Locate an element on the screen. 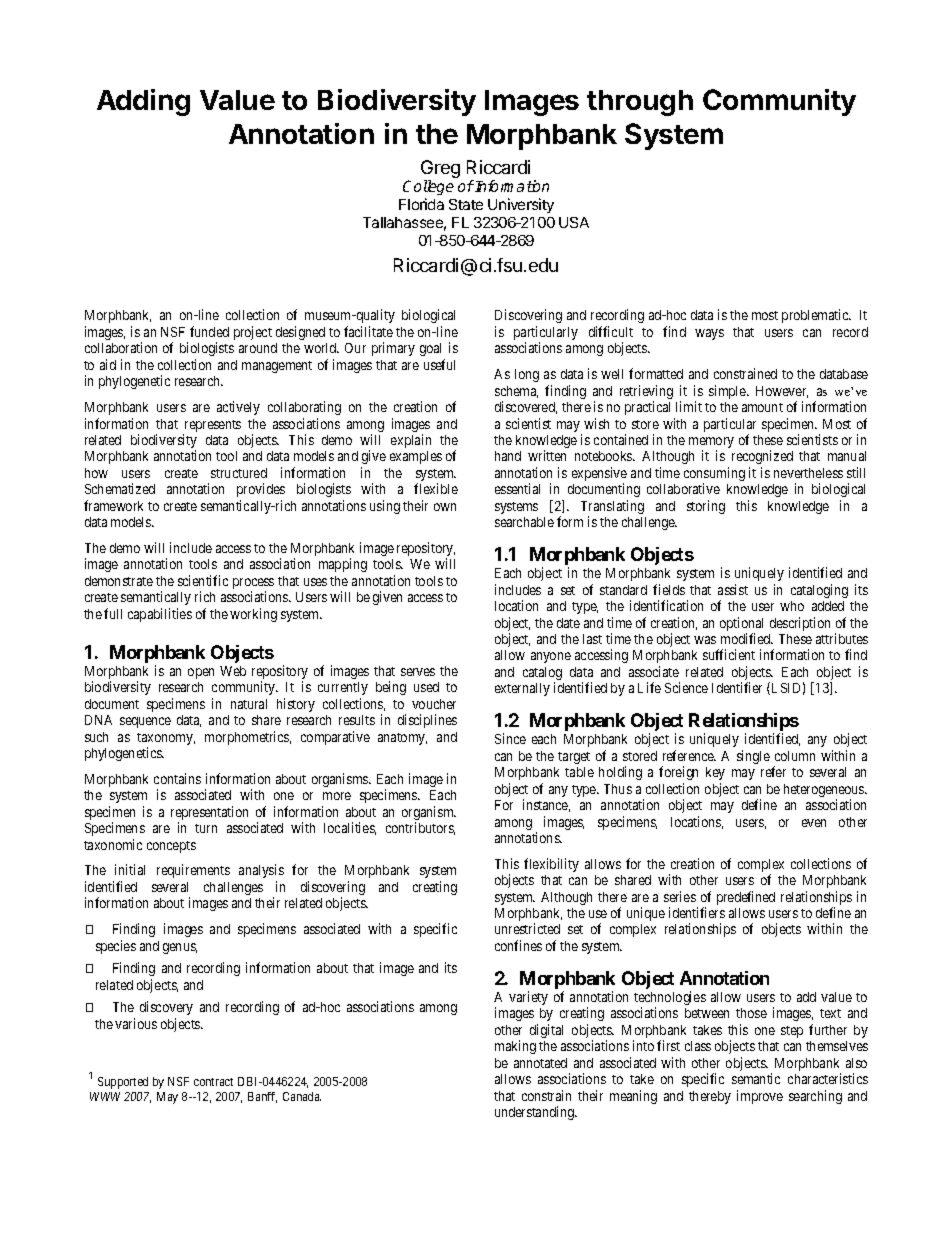 The image size is (952, 1233). capabilities is located at coordinates (160, 615).
